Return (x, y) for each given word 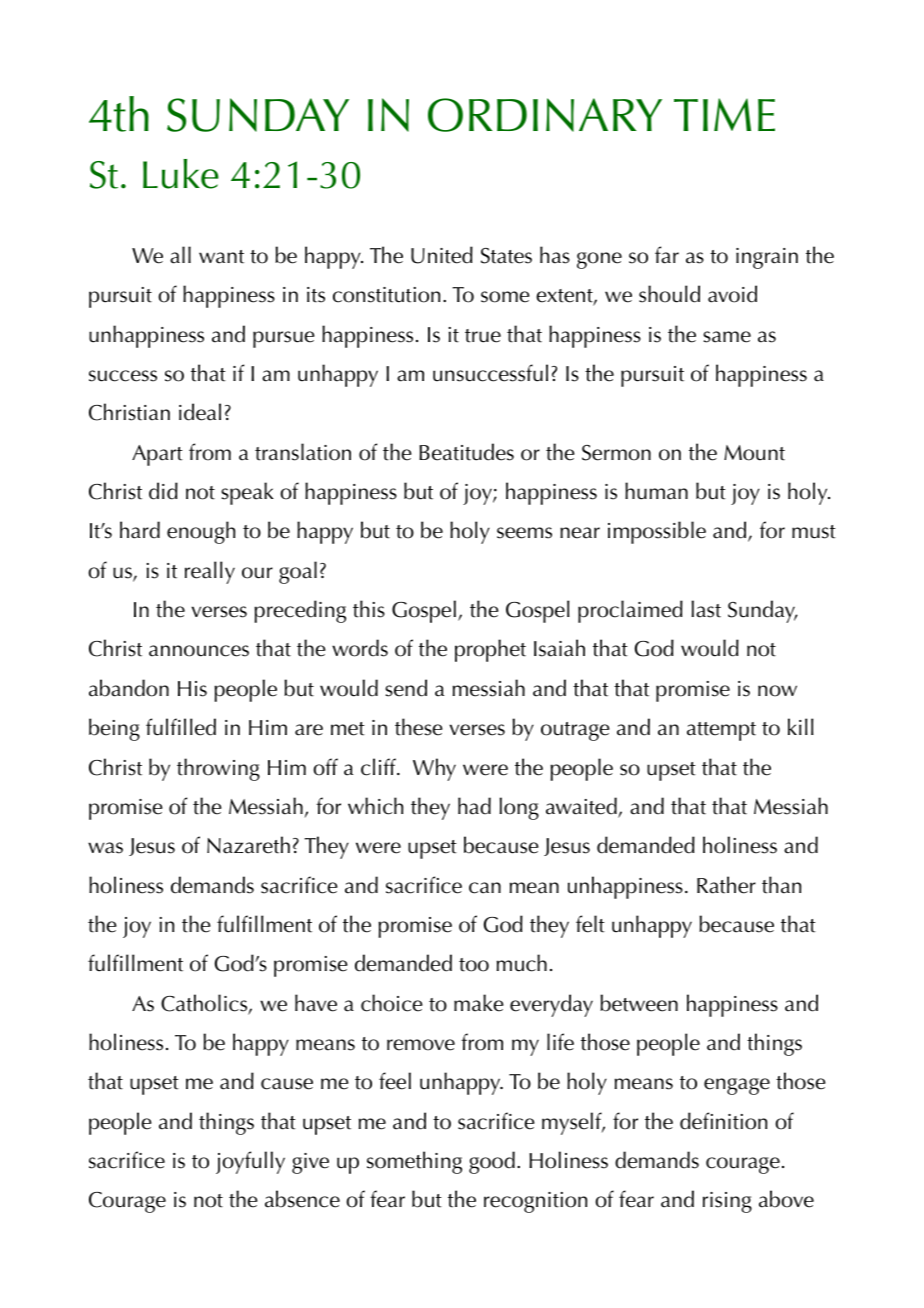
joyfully (250, 1162)
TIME (724, 114)
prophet (490, 650)
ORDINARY (545, 115)
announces (199, 651)
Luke (181, 174)
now (777, 691)
